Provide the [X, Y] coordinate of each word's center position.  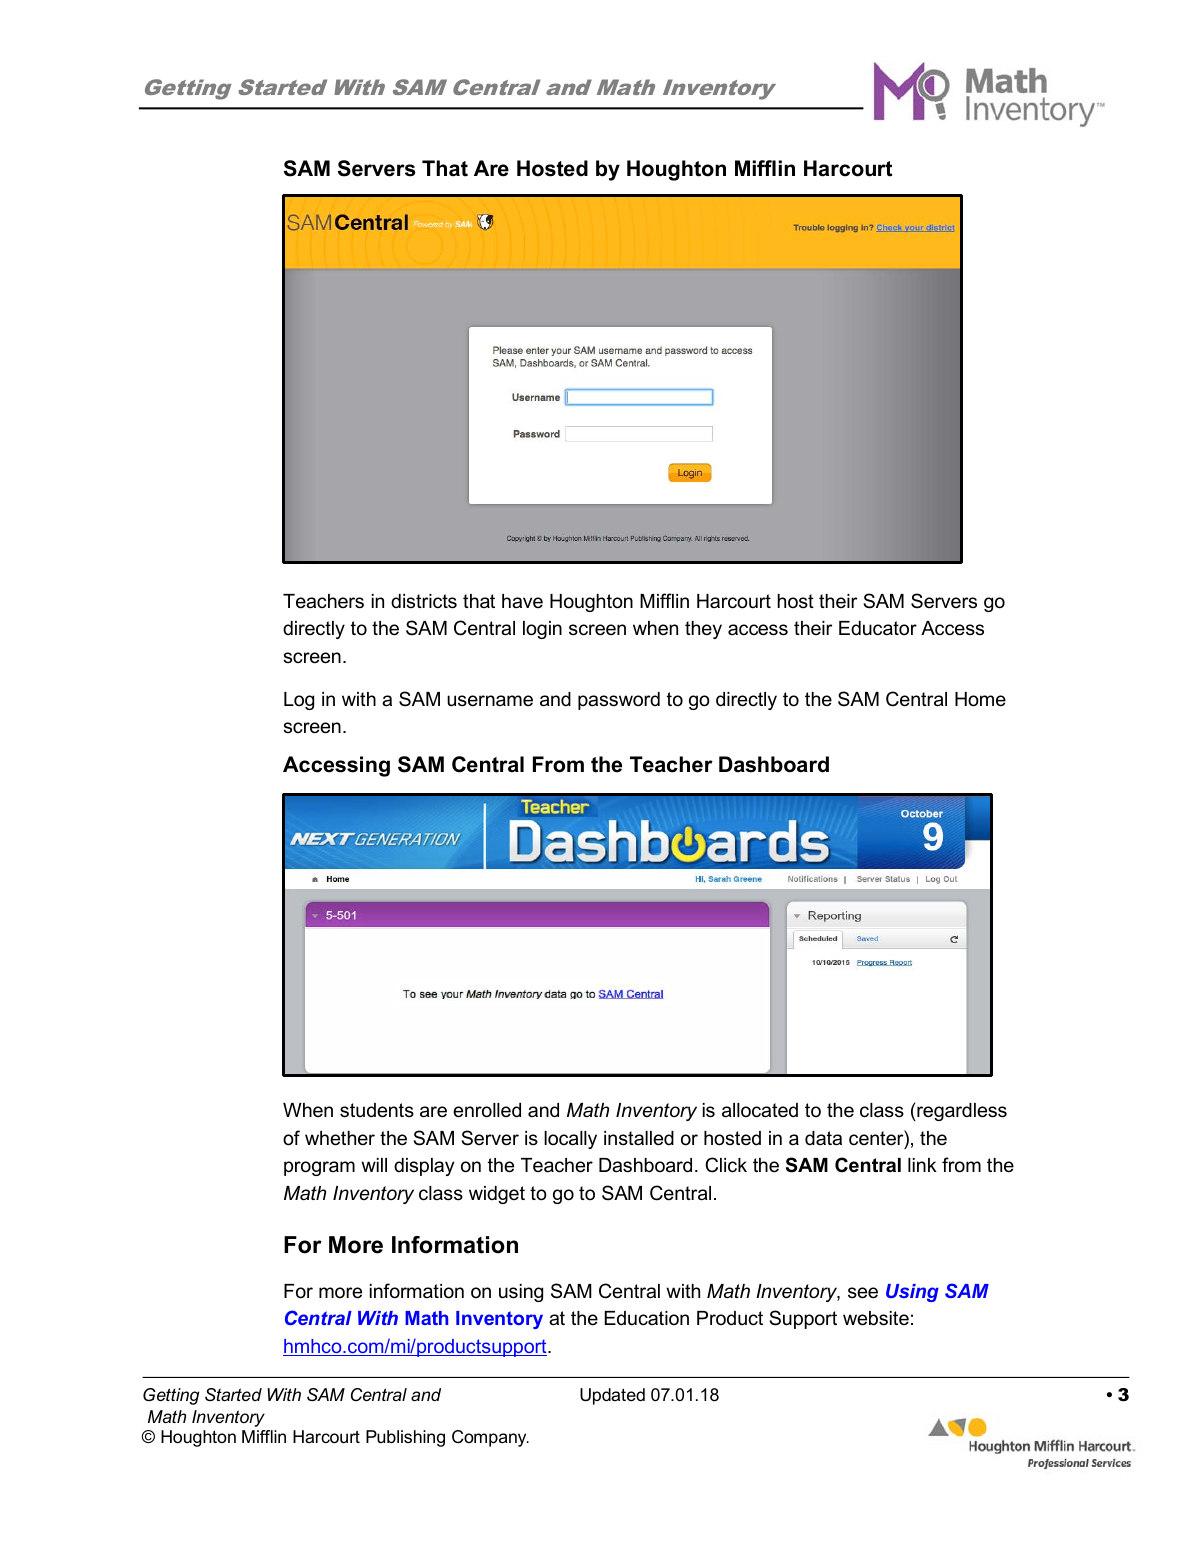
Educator [878, 628]
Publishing [405, 1438]
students [377, 1110]
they [703, 630]
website [876, 1318]
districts [424, 601]
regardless [961, 1112]
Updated [612, 1396]
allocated [760, 1110]
